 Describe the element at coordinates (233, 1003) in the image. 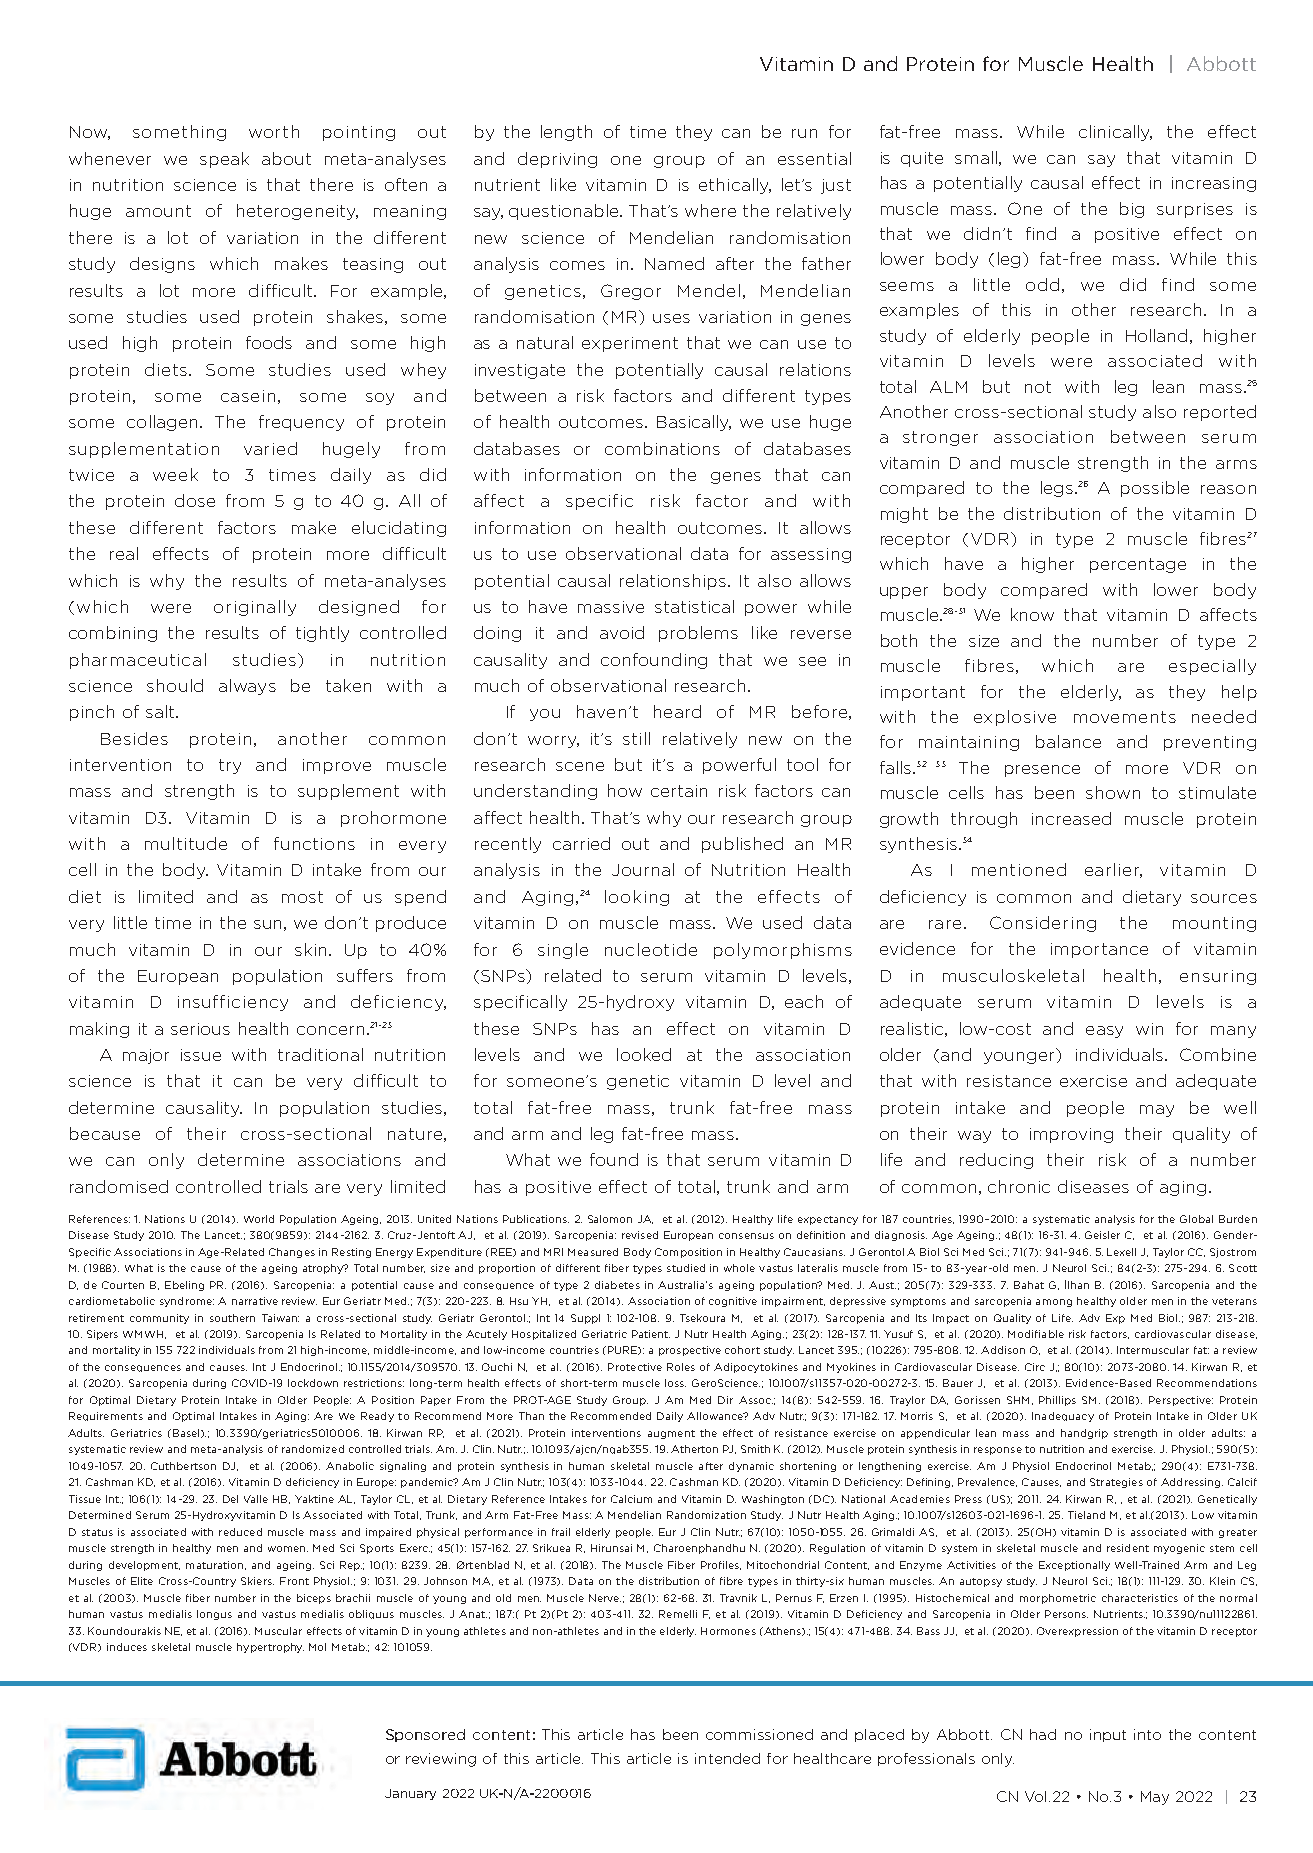

I see `insufficiency` at that location.
